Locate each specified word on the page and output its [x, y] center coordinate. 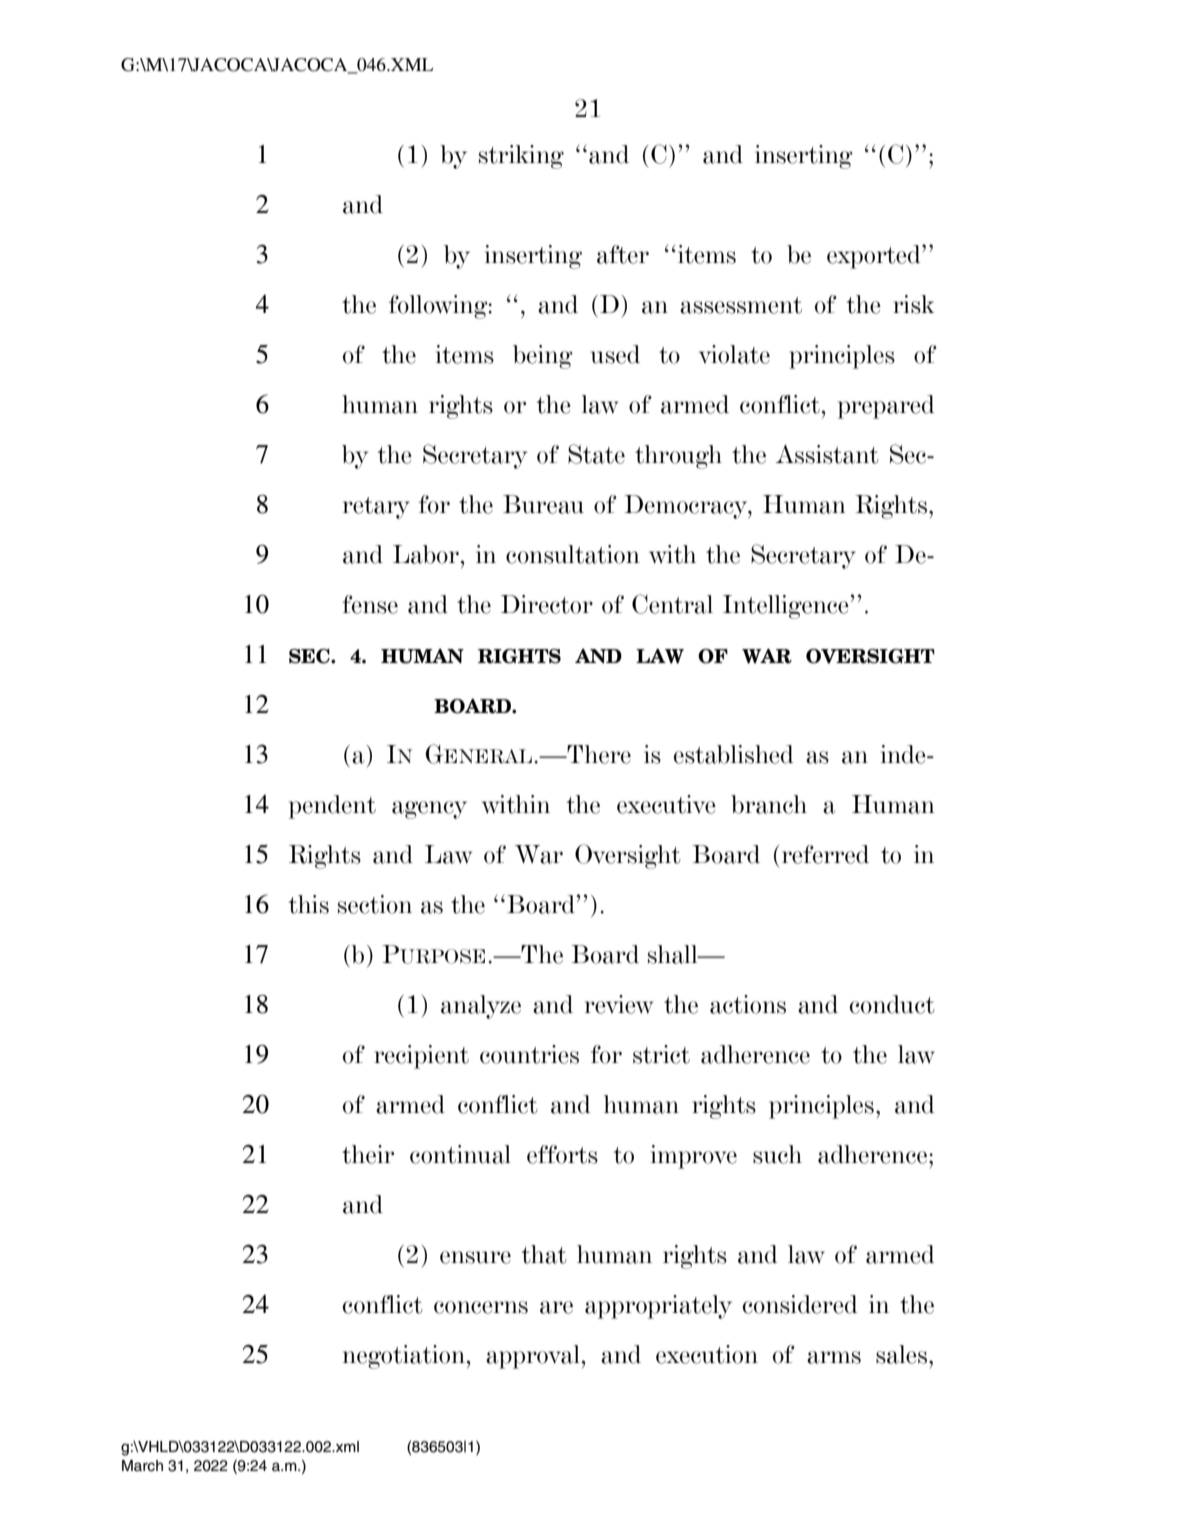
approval [533, 1357]
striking [521, 157]
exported [875, 257]
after [623, 254]
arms [834, 1357]
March [142, 1466]
